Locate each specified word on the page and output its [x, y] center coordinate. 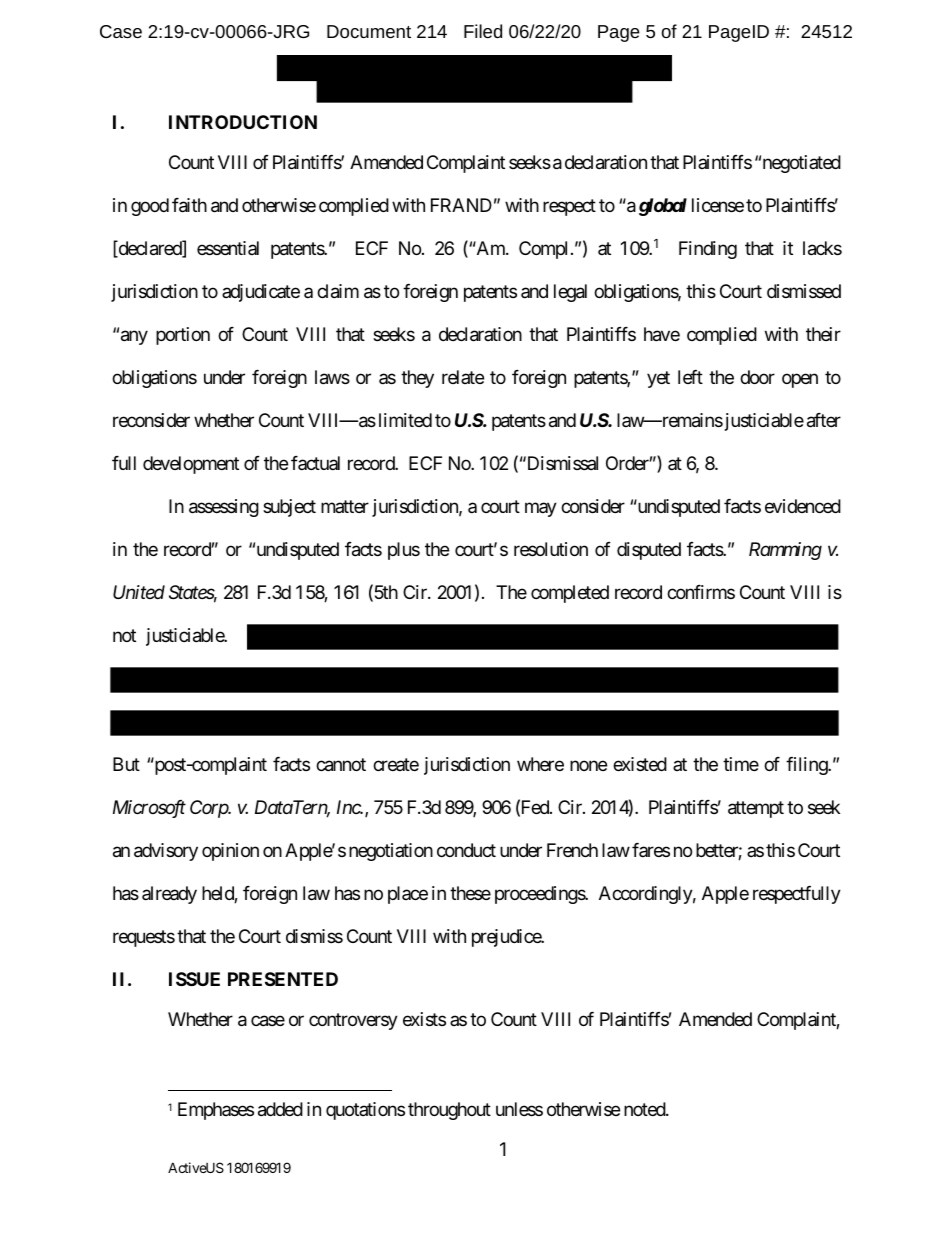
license [718, 205]
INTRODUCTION [243, 122]
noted [645, 1109]
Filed [483, 31]
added [280, 1109]
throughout [449, 1111]
